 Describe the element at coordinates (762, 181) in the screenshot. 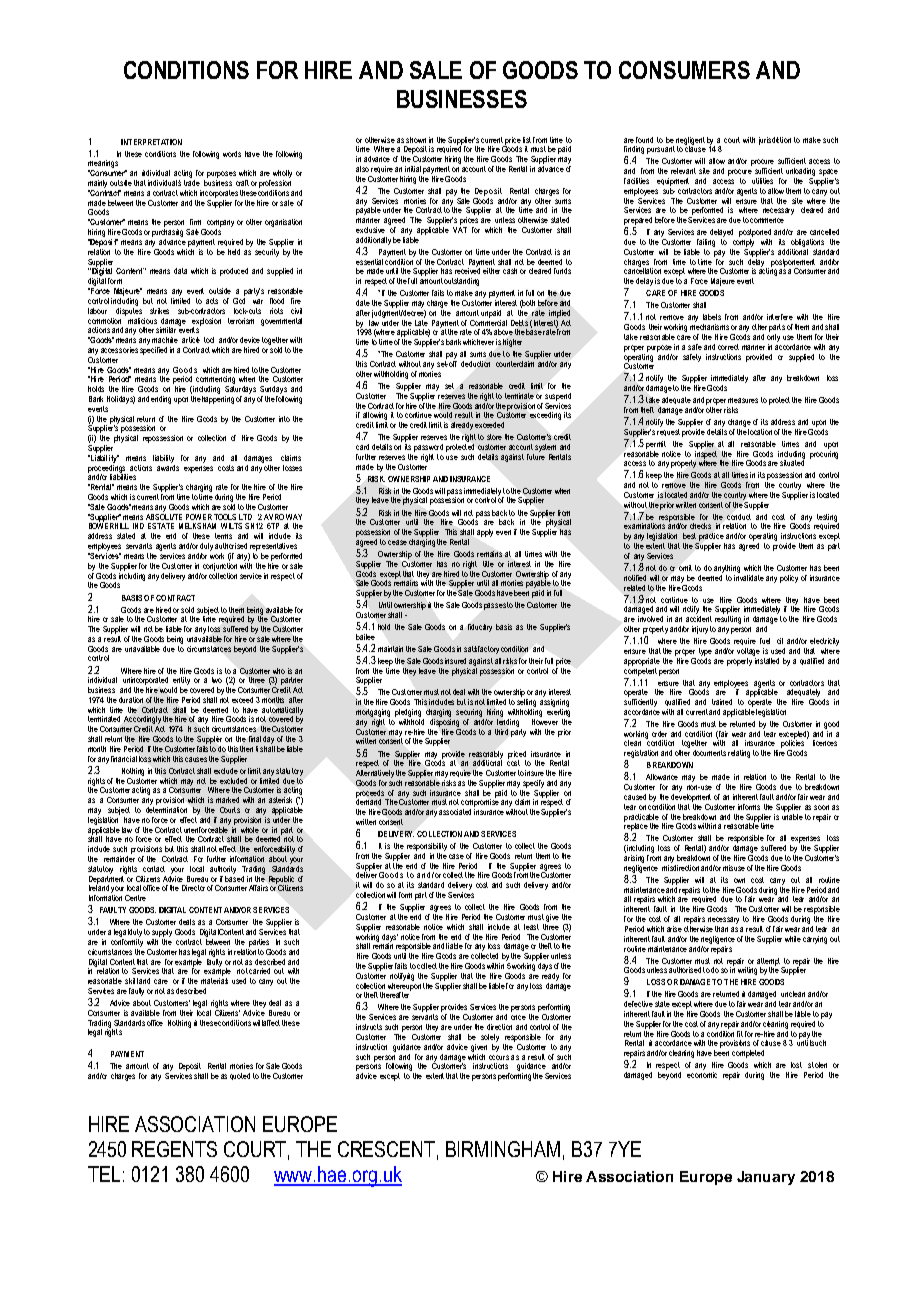

I see `utilities` at that location.
